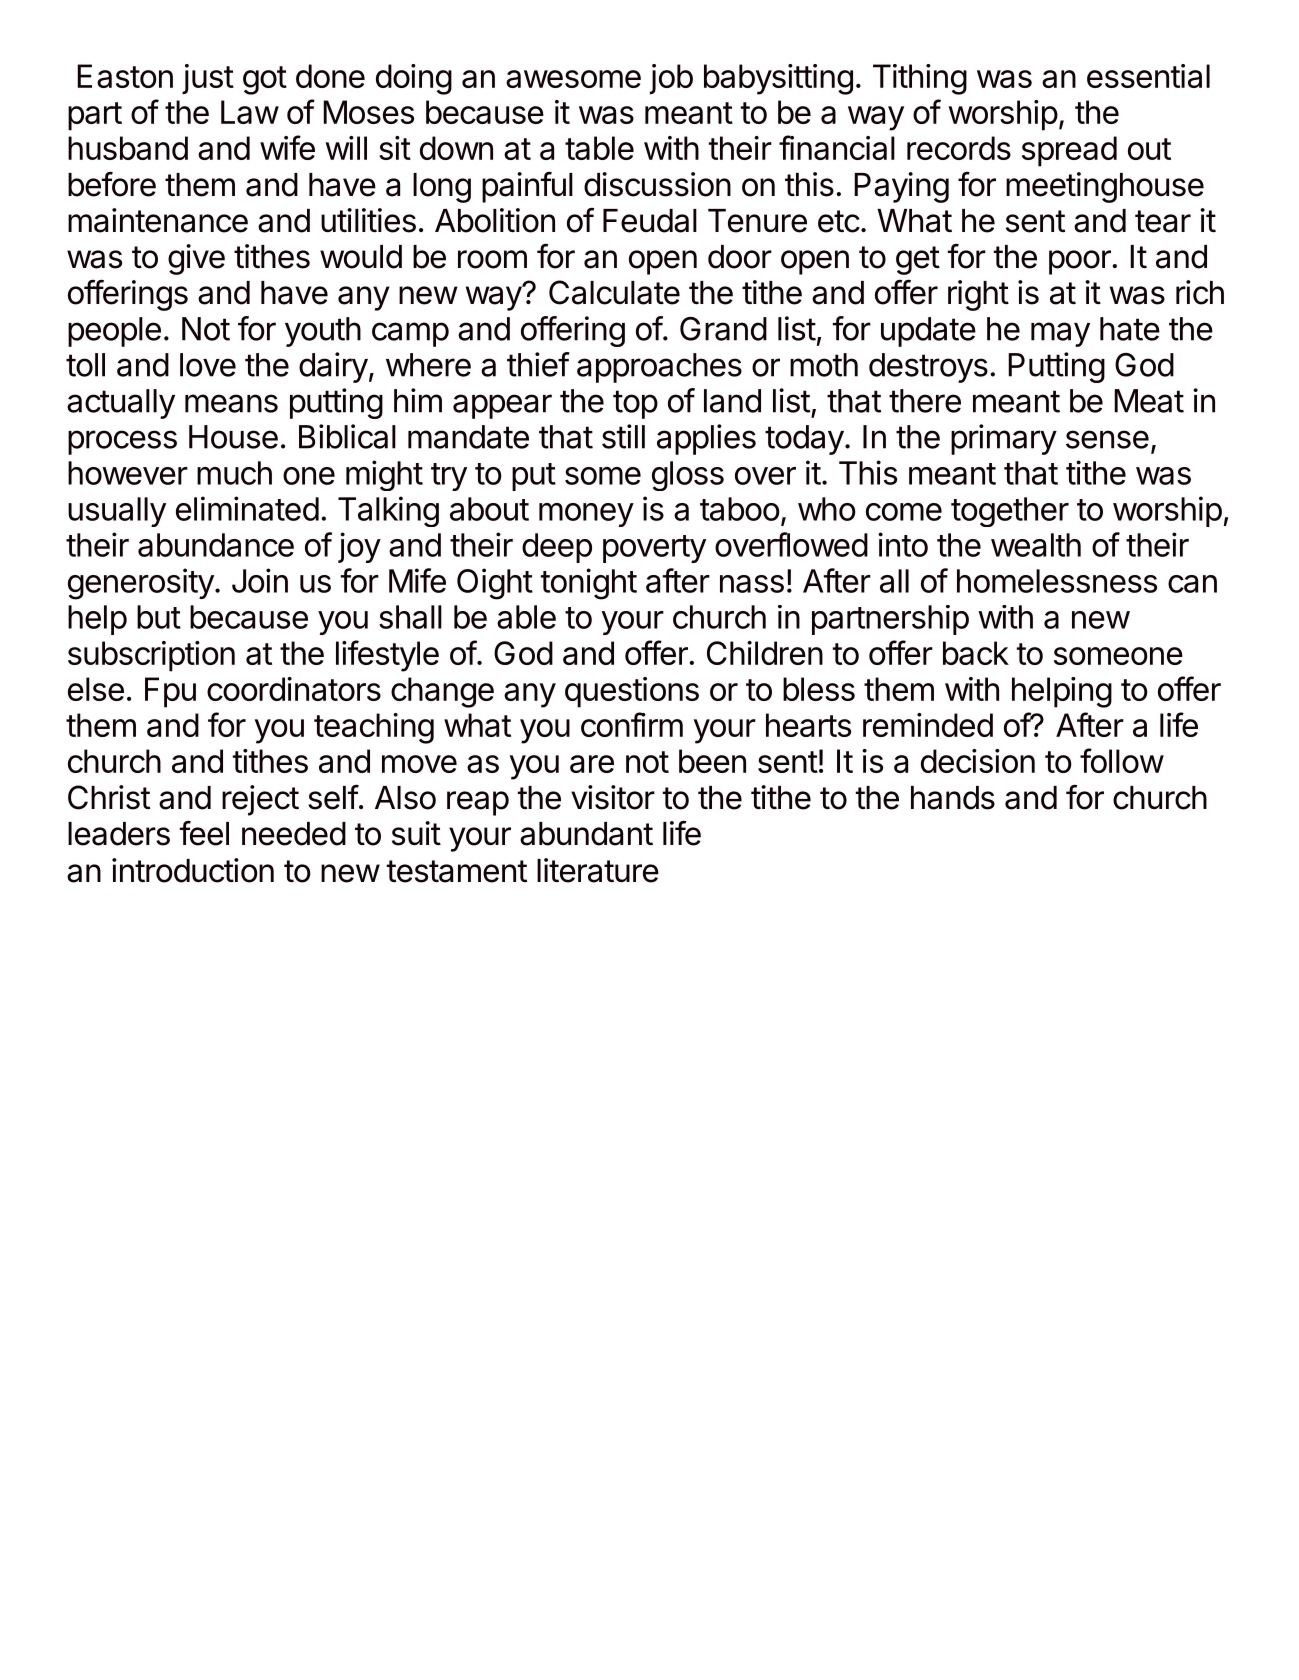 The image size is (1299, 1680). I want to click on gloss, so click(688, 476).
